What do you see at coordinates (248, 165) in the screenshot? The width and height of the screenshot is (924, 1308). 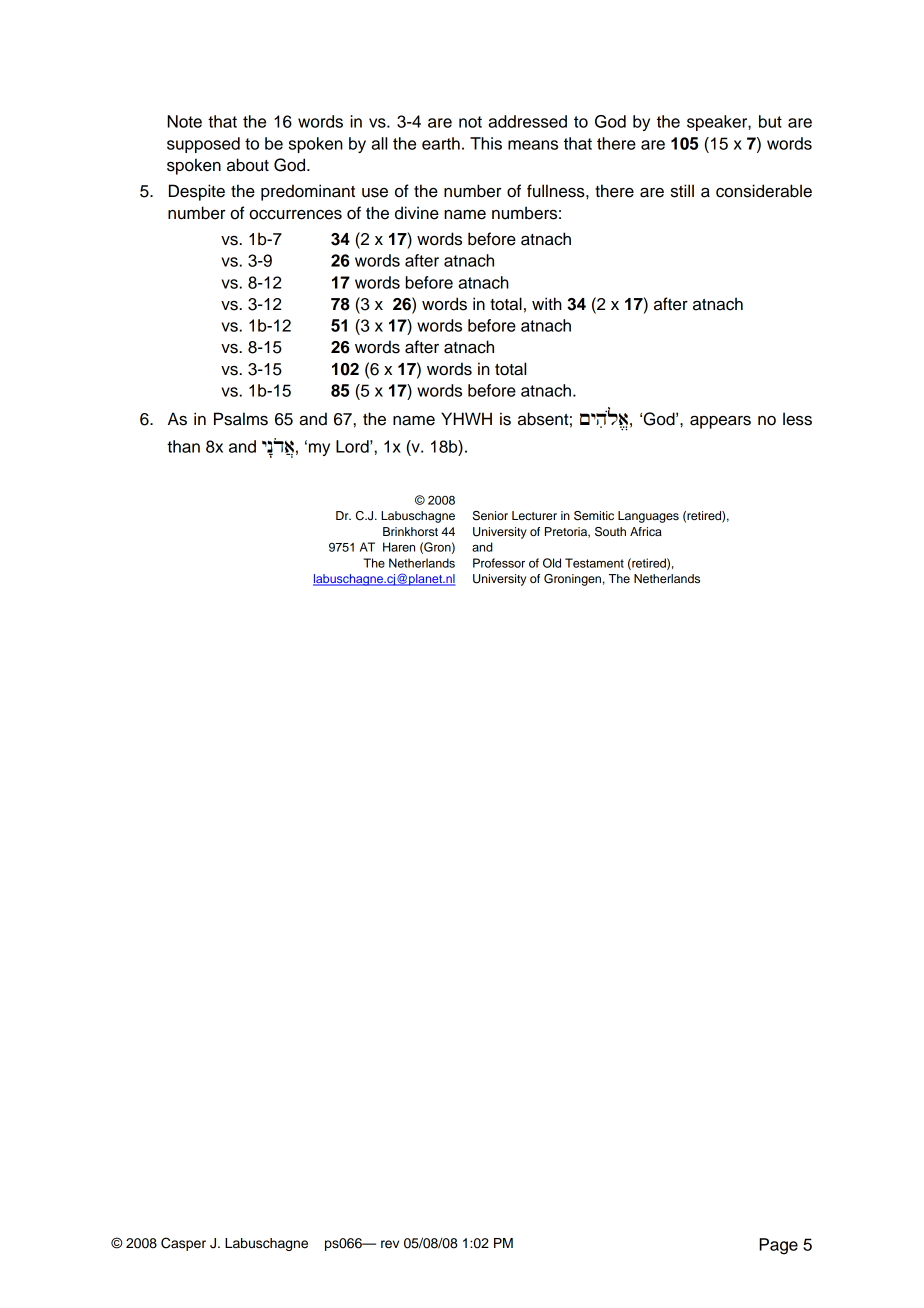 I see `about` at bounding box center [248, 165].
